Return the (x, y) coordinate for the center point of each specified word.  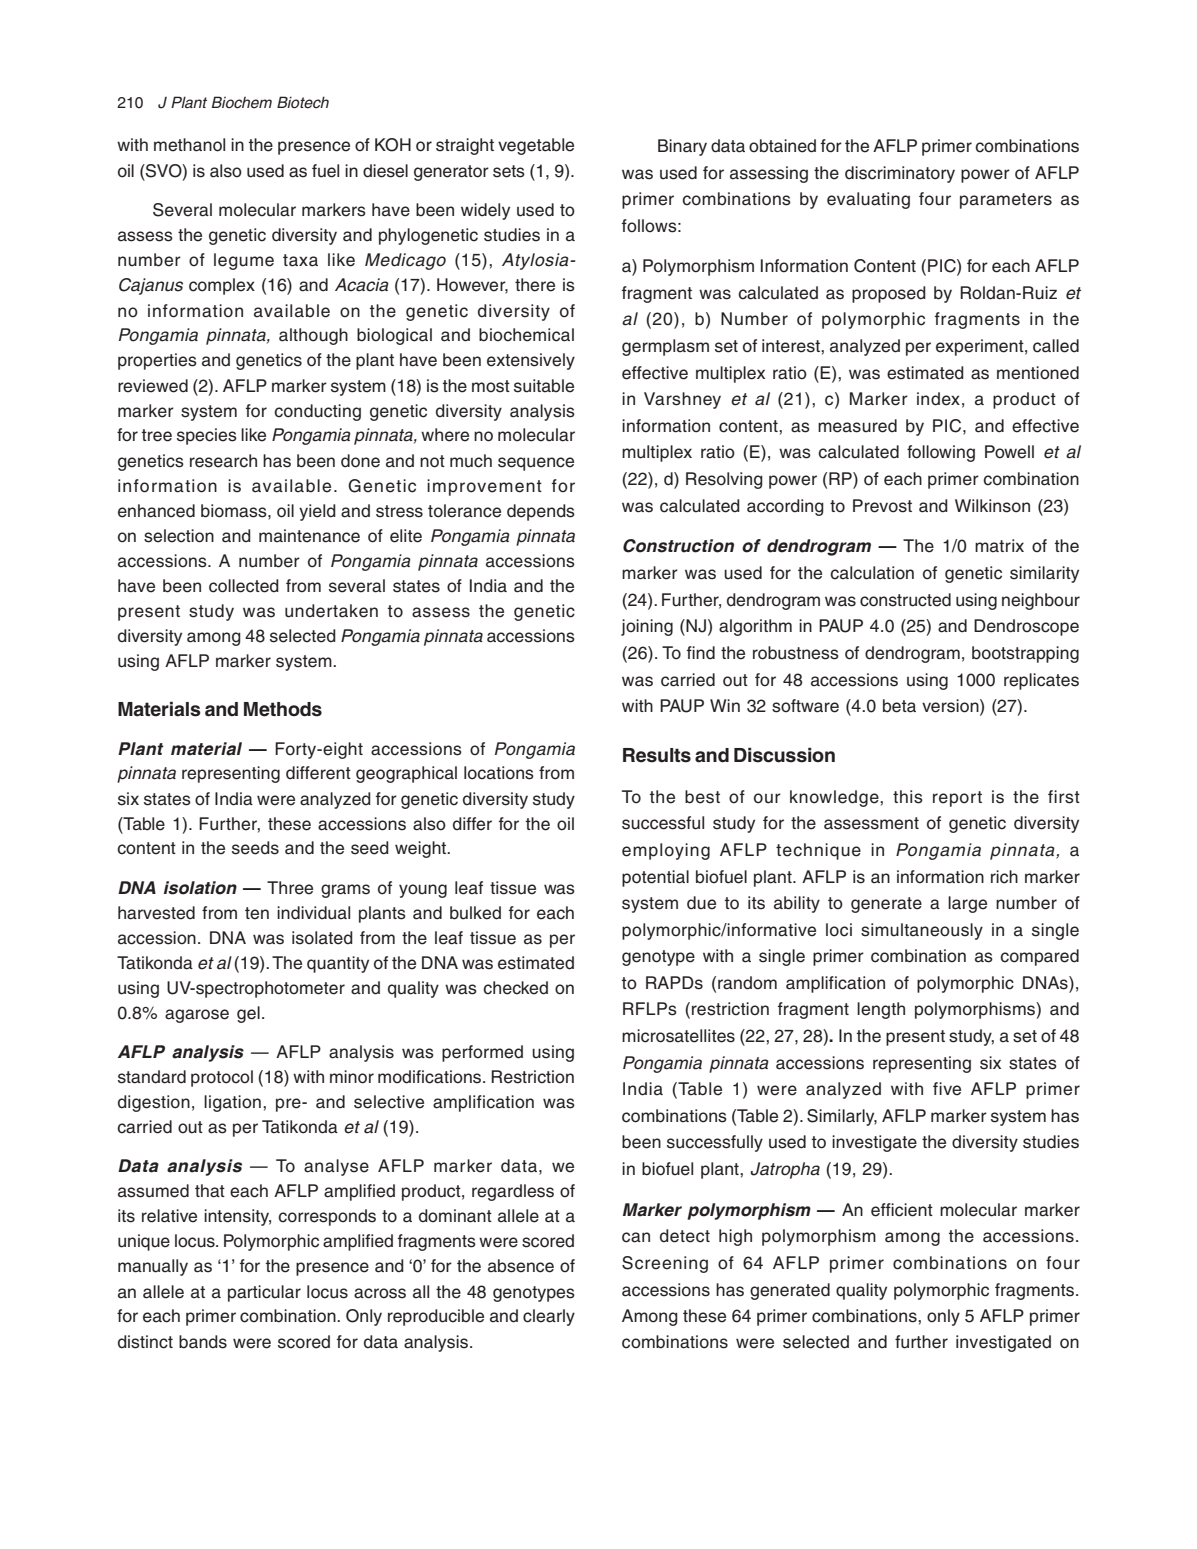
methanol (189, 145)
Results (657, 755)
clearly (549, 1317)
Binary (682, 147)
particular (264, 1293)
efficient (902, 1210)
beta (899, 706)
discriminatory (900, 174)
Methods (283, 709)
